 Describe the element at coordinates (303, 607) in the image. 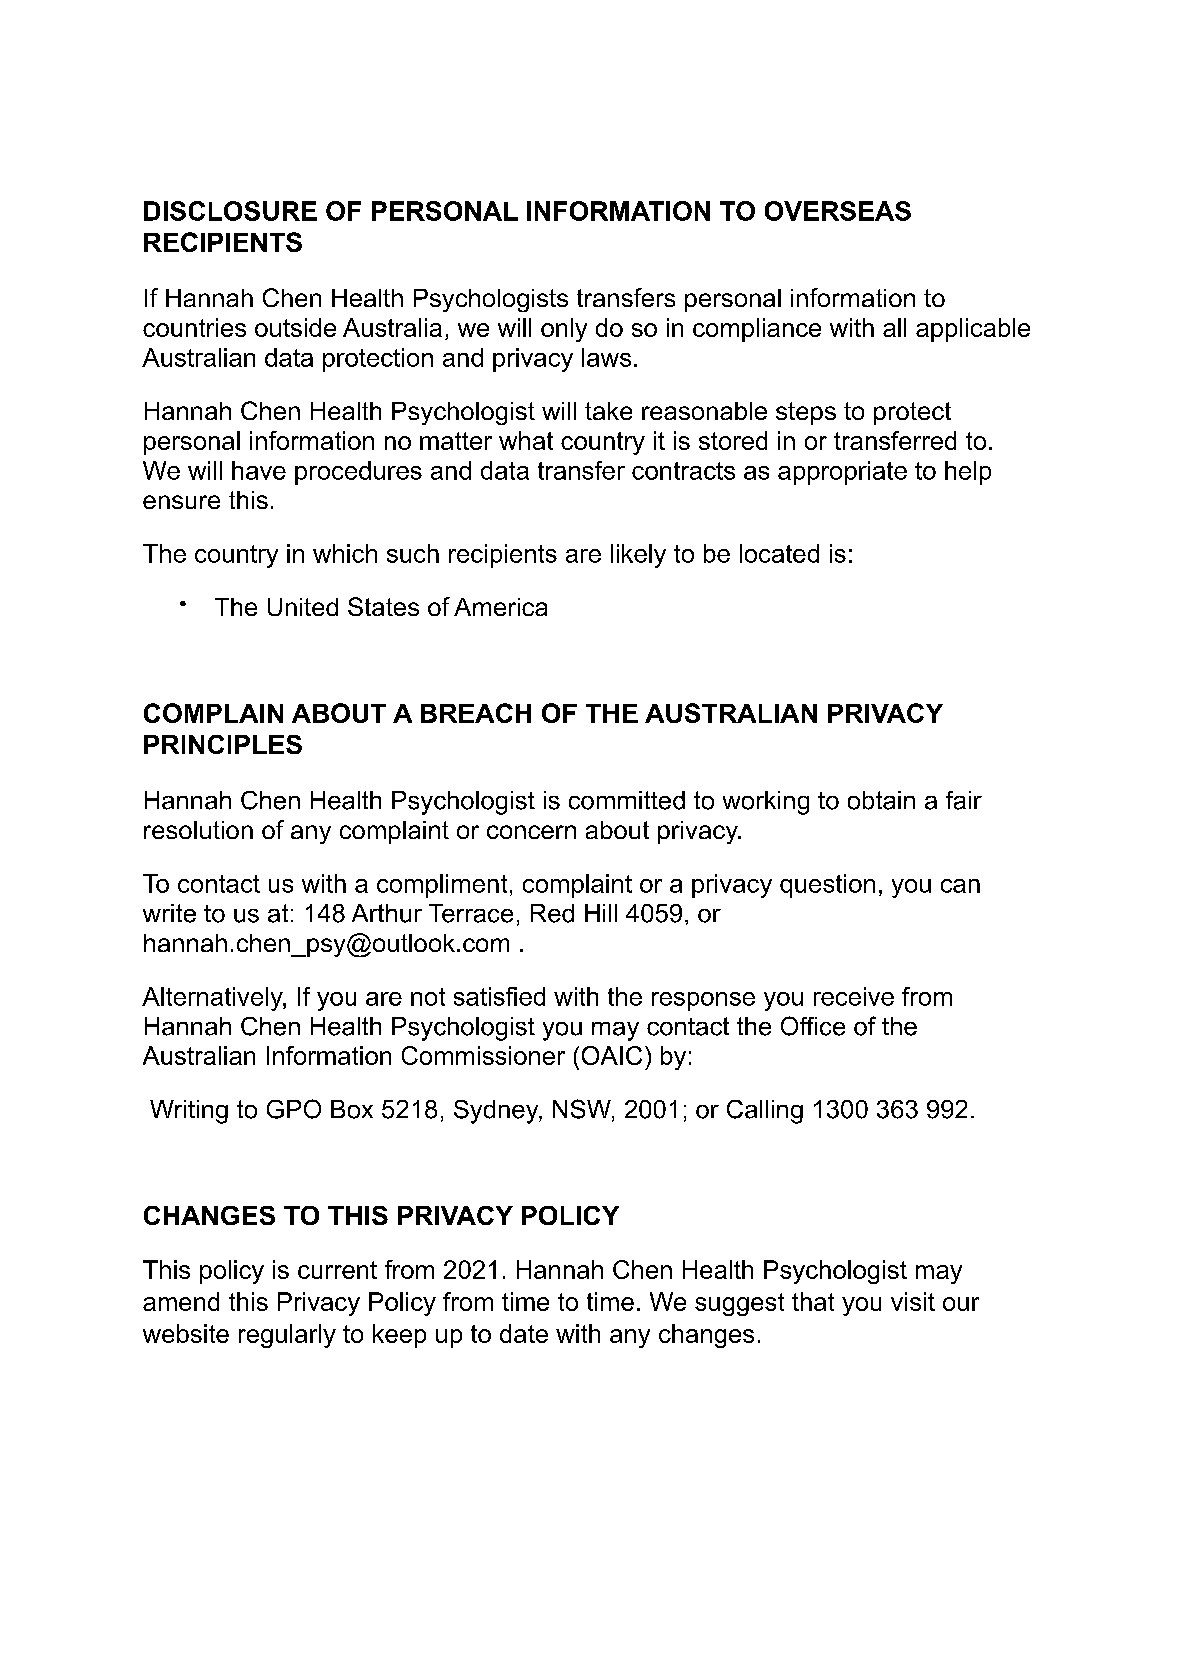

I see `United` at that location.
